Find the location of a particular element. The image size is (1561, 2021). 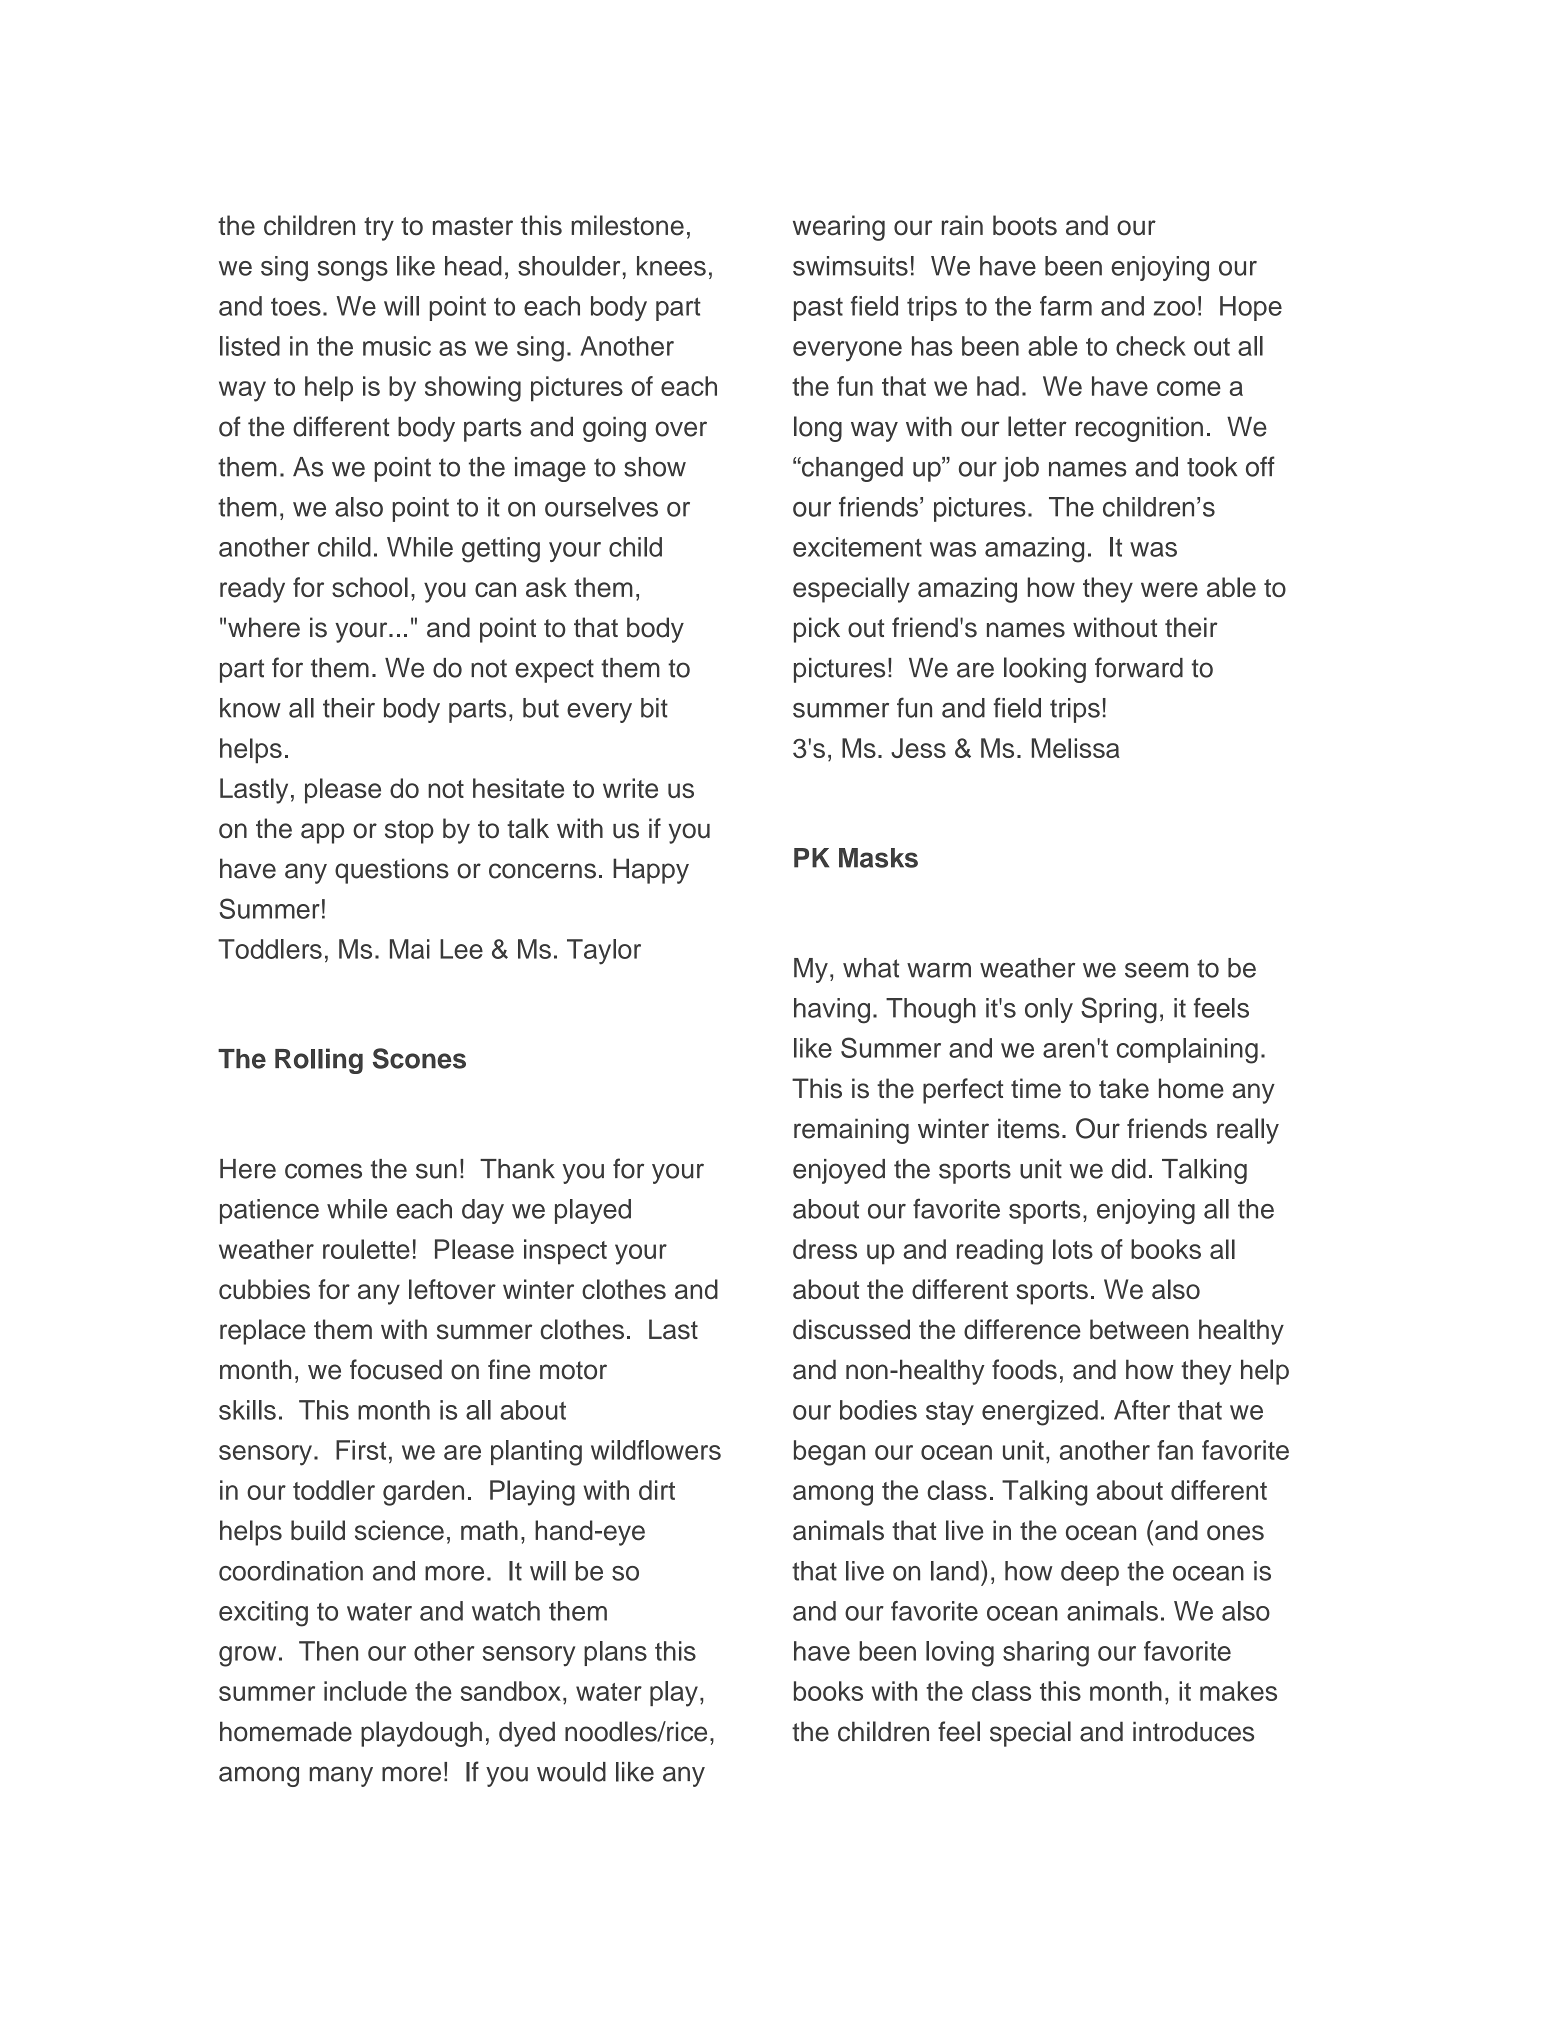

having is located at coordinates (832, 1011).
